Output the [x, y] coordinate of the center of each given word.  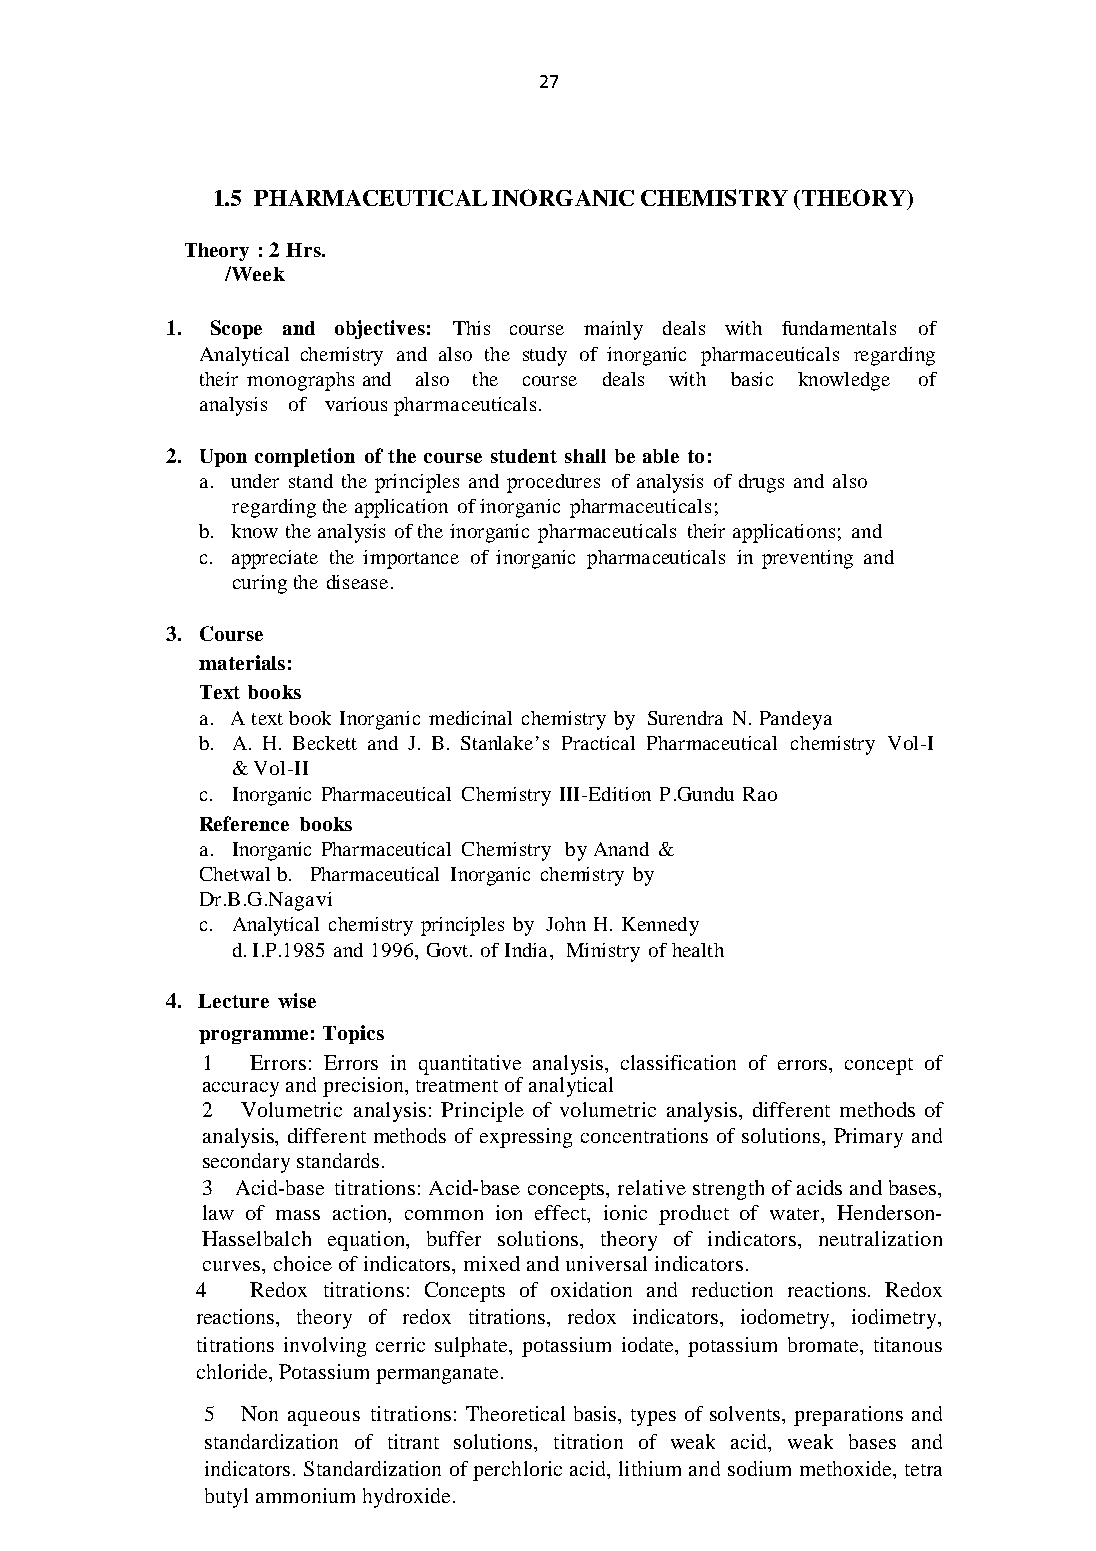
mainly [613, 330]
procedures [553, 483]
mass [298, 1215]
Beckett [325, 743]
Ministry [603, 952]
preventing [807, 559]
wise [297, 1000]
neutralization [880, 1238]
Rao [760, 794]
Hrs [304, 250]
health [698, 950]
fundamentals [839, 328]
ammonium [305, 1495]
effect [562, 1214]
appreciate [275, 559]
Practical [598, 743]
